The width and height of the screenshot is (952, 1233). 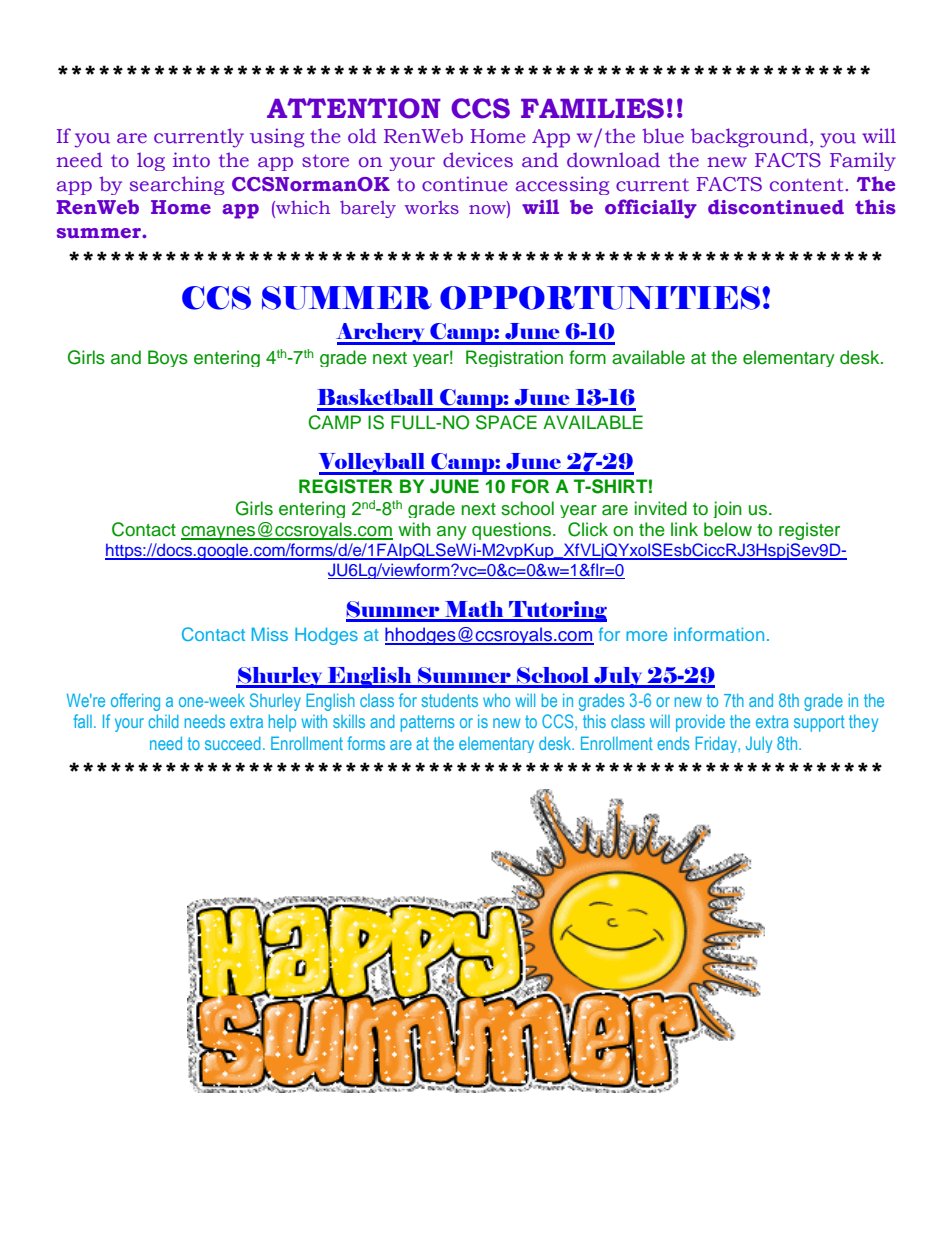 I want to click on patterns, so click(x=427, y=723).
